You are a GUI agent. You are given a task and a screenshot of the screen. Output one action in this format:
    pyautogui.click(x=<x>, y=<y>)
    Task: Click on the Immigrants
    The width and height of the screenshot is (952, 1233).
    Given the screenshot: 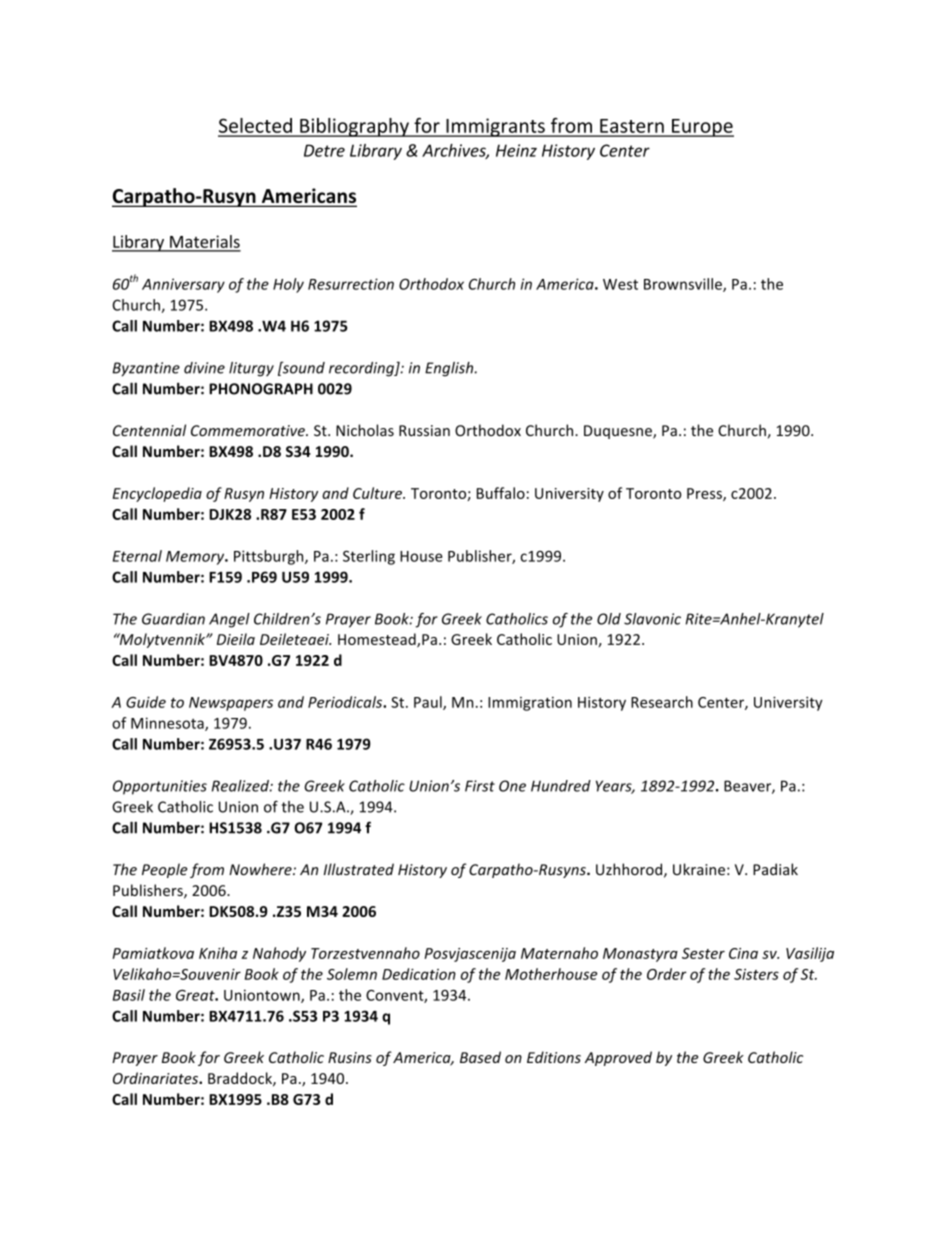 What is the action you would take?
    pyautogui.click(x=495, y=127)
